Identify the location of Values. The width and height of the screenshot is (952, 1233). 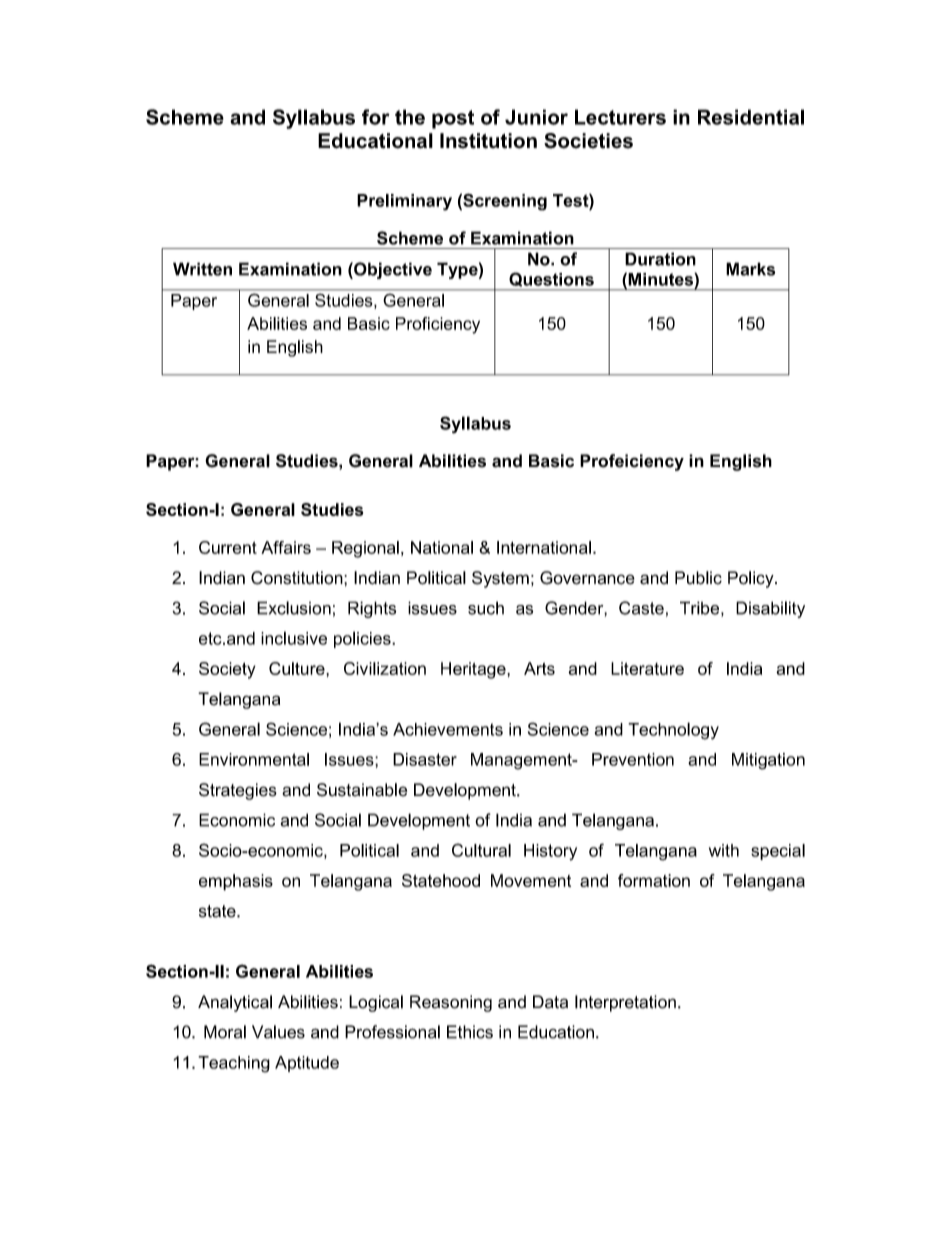
(278, 1032).
